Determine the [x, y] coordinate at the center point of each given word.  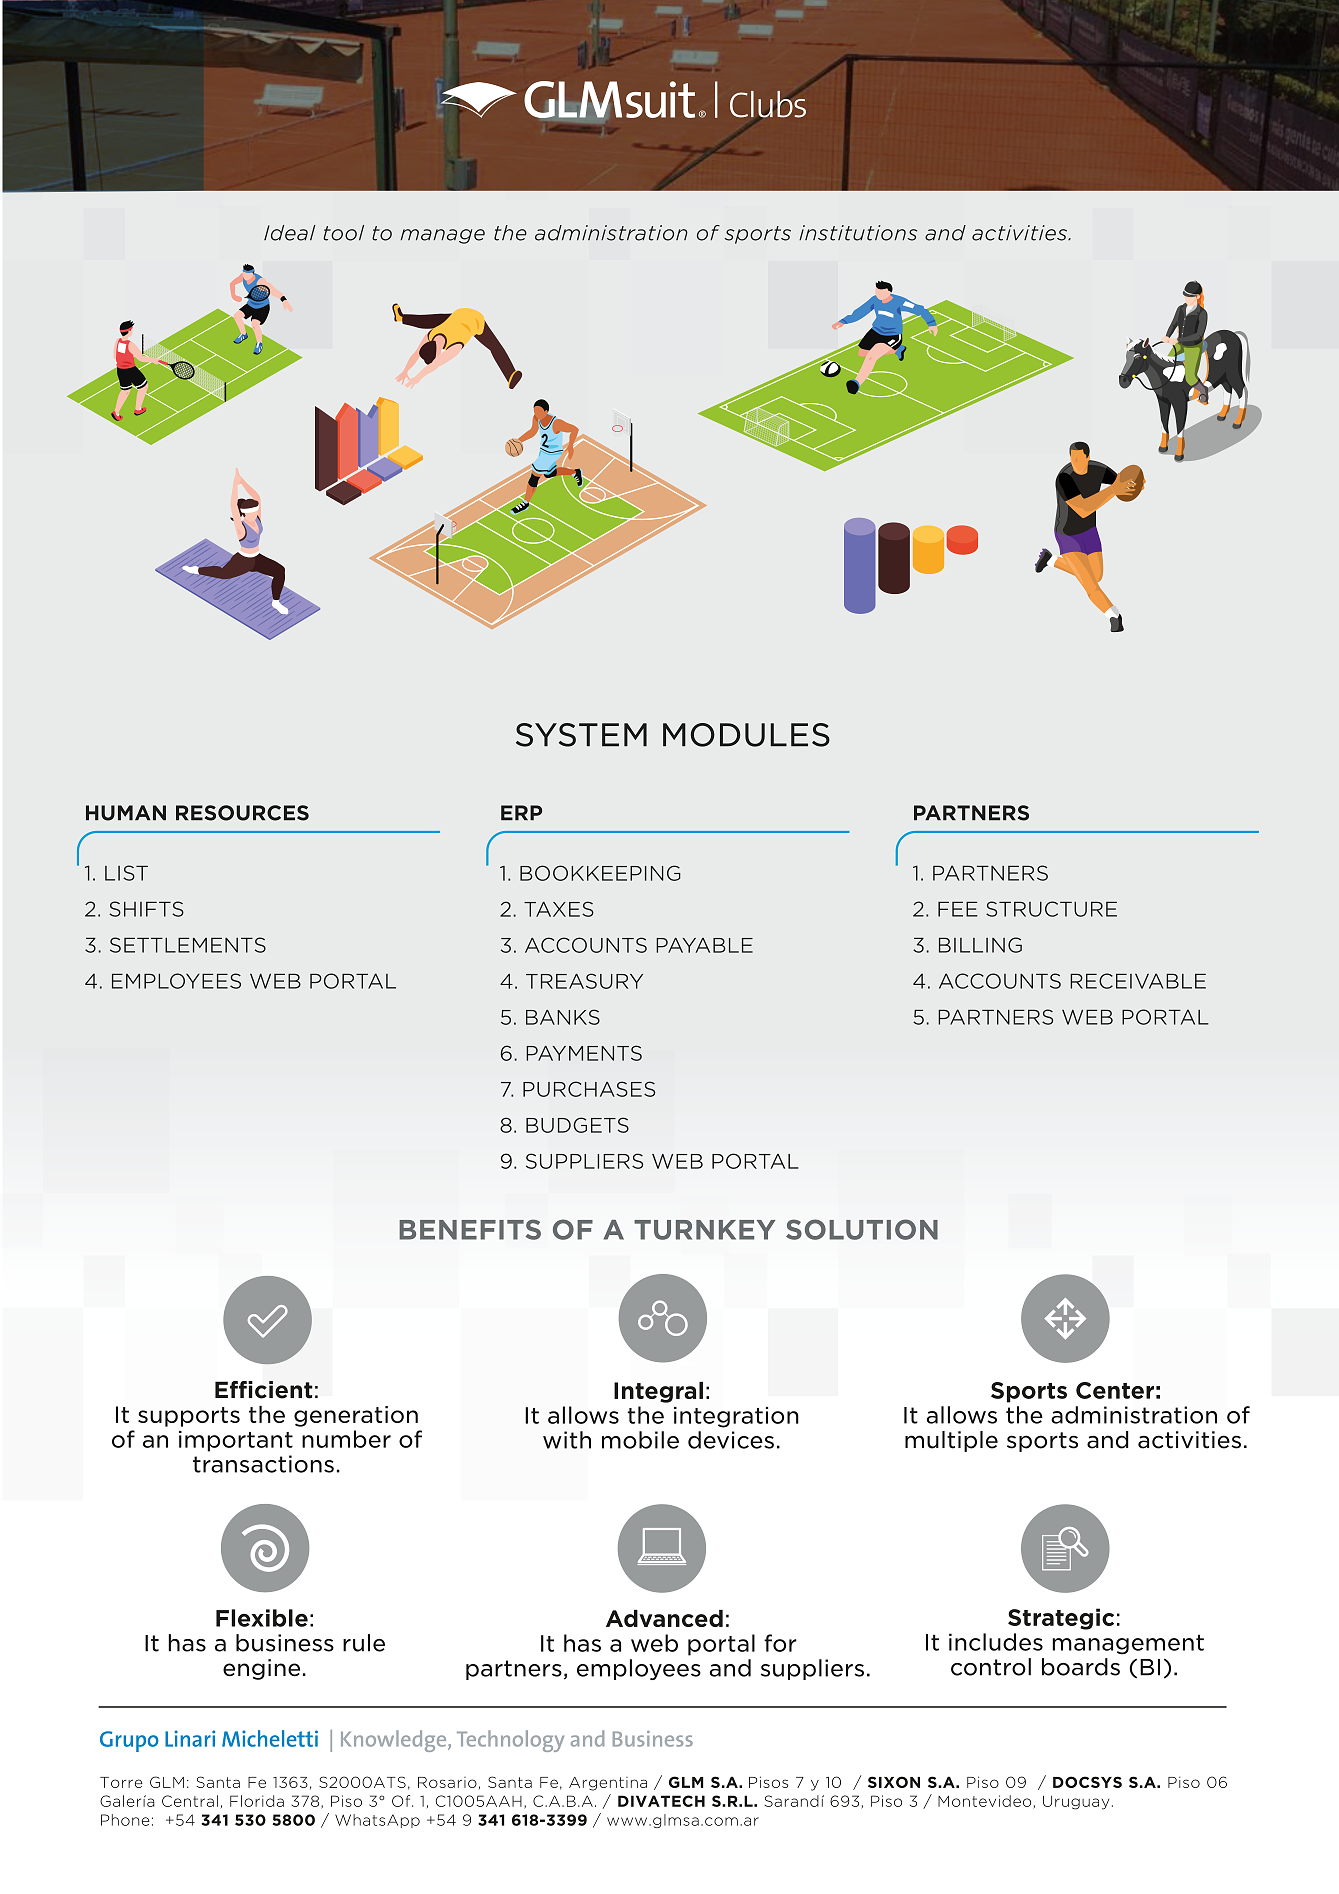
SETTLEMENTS [188, 945]
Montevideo [984, 1801]
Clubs [768, 104]
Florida [257, 1801]
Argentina [608, 1784]
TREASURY [584, 981]
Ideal [290, 233]
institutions [858, 233]
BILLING [980, 945]
